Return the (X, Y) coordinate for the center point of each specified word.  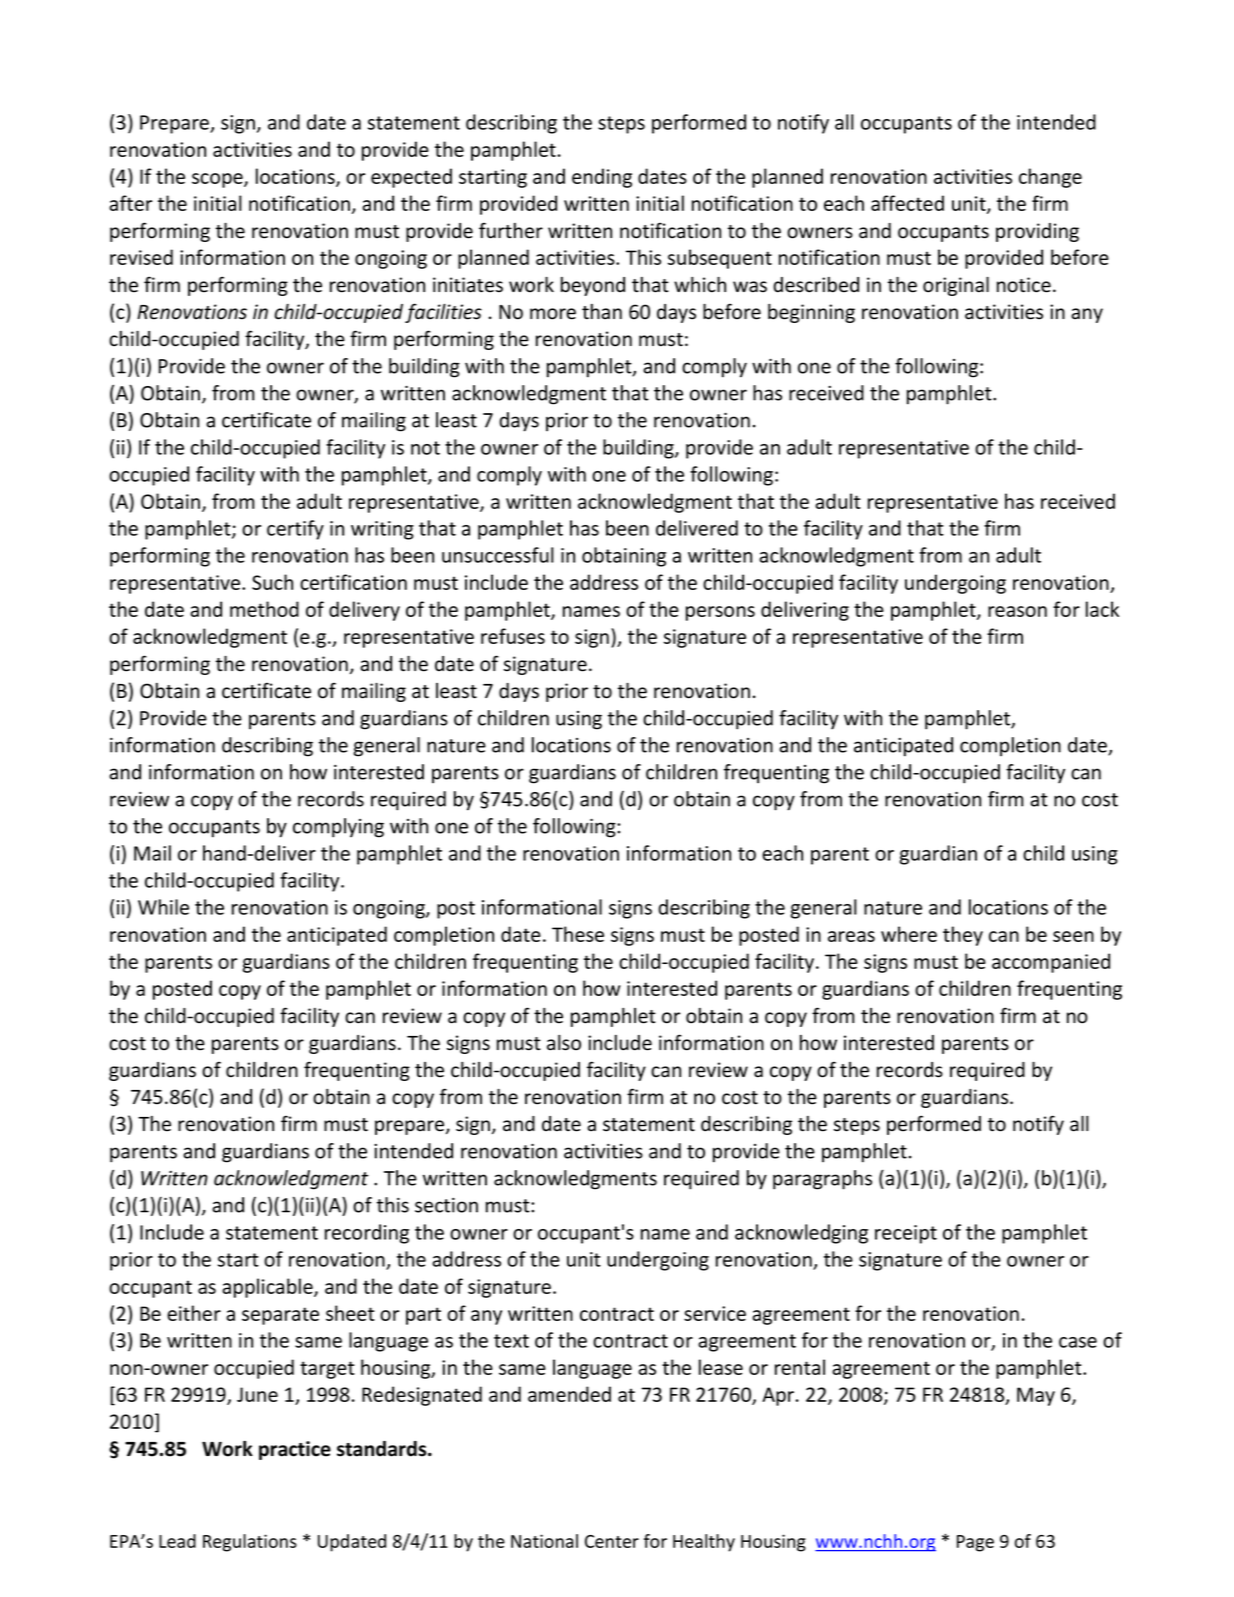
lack (1102, 609)
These (578, 934)
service (715, 1313)
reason (1017, 611)
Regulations (250, 1543)
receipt (906, 1234)
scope (218, 180)
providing (1037, 232)
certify (295, 530)
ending (602, 178)
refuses (513, 636)
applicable (268, 1288)
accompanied (1051, 963)
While (163, 907)
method (264, 609)
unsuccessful (498, 555)
